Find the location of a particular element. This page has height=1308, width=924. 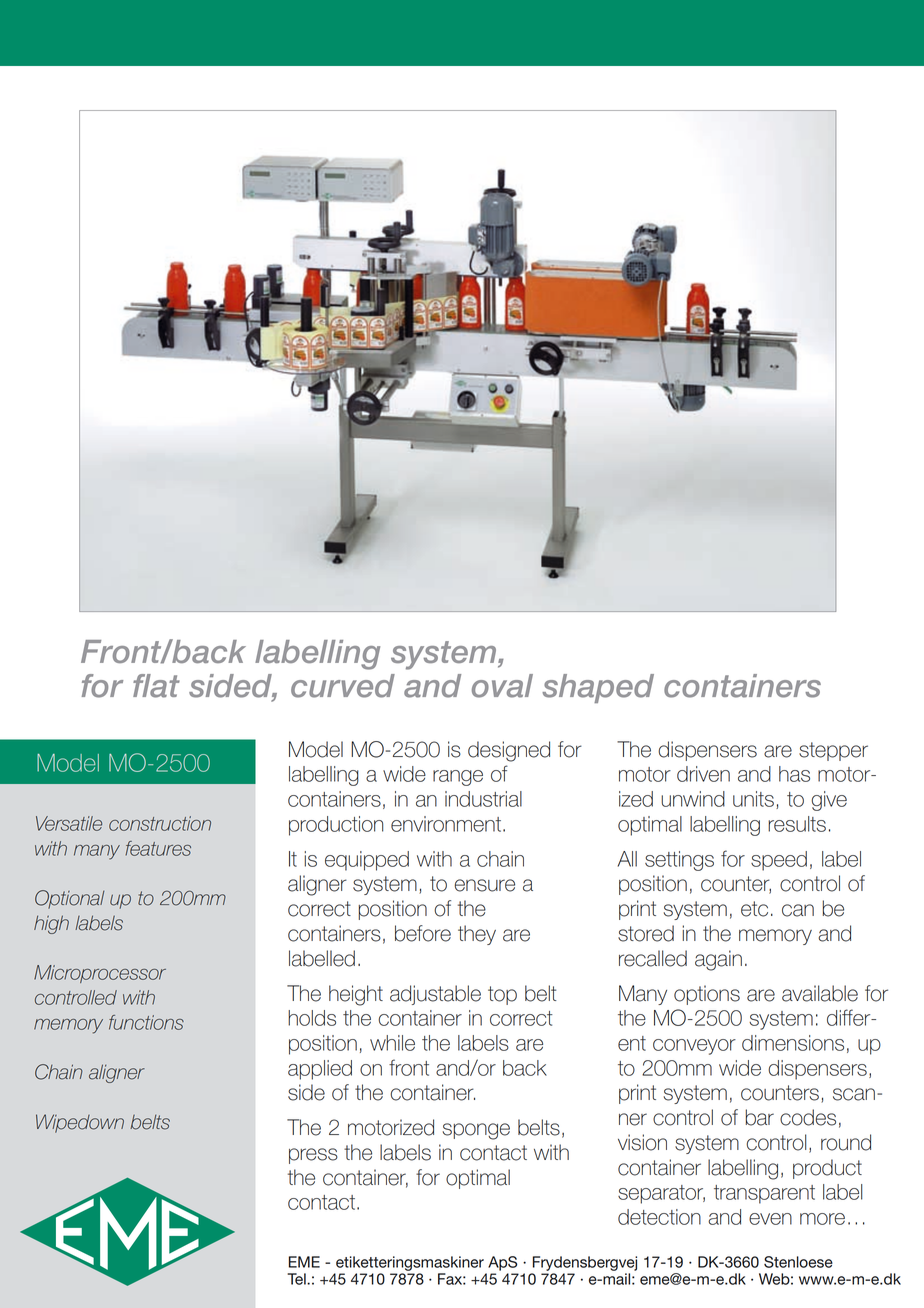

adjustable is located at coordinates (435, 995).
